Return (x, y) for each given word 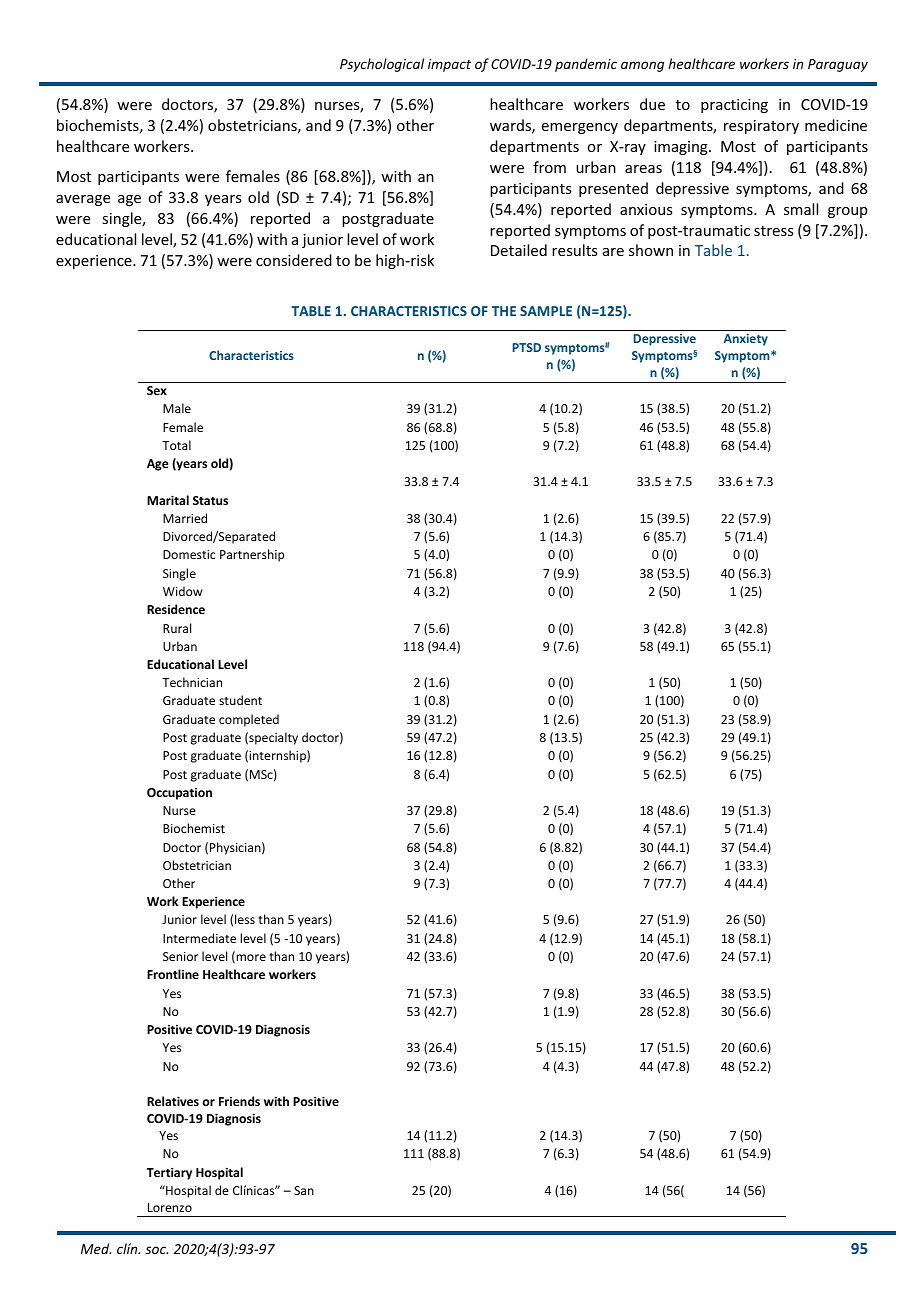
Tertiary (169, 1173)
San (304, 1190)
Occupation (179, 794)
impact (449, 65)
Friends (239, 1101)
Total (176, 445)
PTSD (526, 347)
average (83, 200)
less (245, 919)
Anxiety (746, 340)
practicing (734, 106)
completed (249, 720)
